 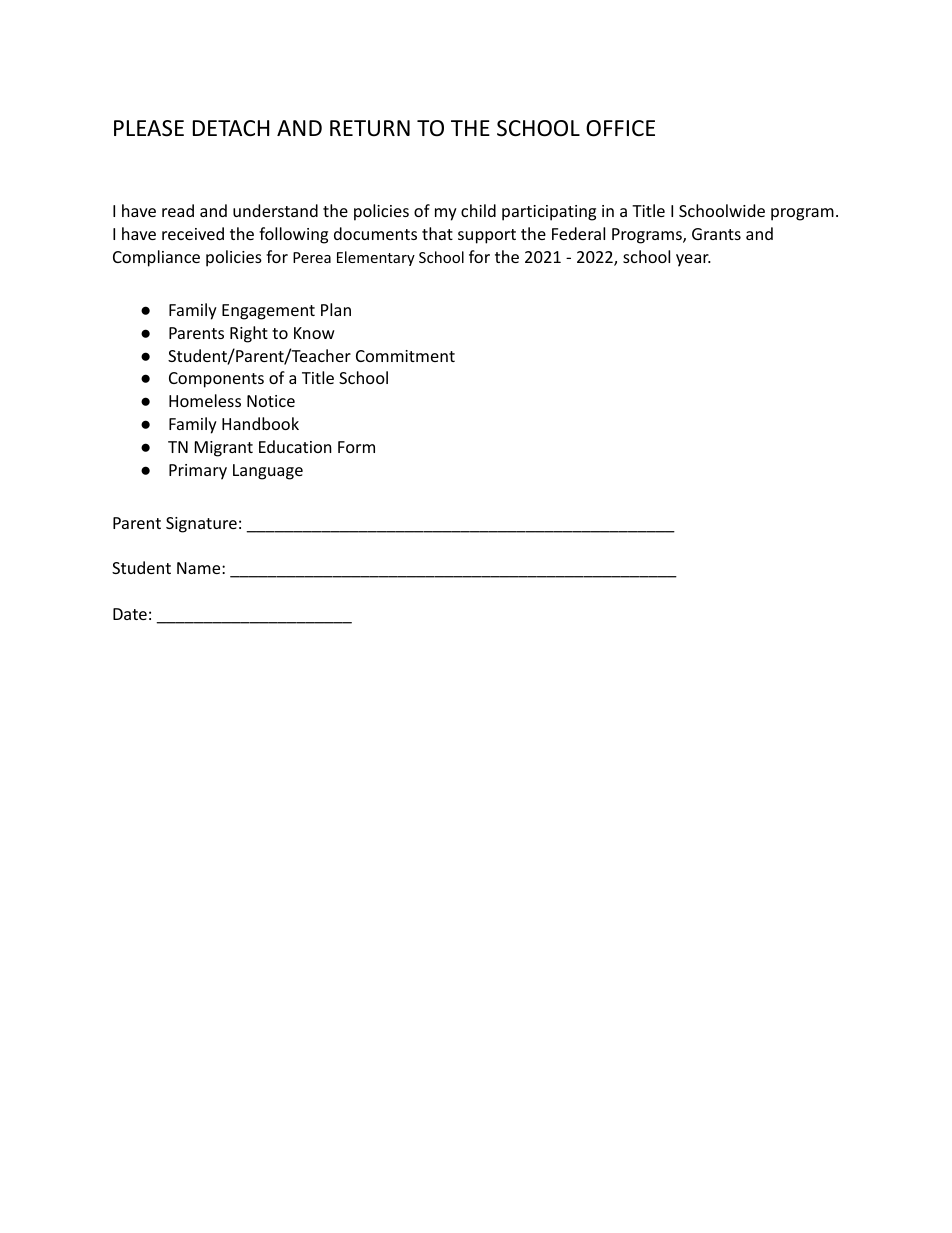 What do you see at coordinates (201, 525) in the page?
I see `Signature` at bounding box center [201, 525].
